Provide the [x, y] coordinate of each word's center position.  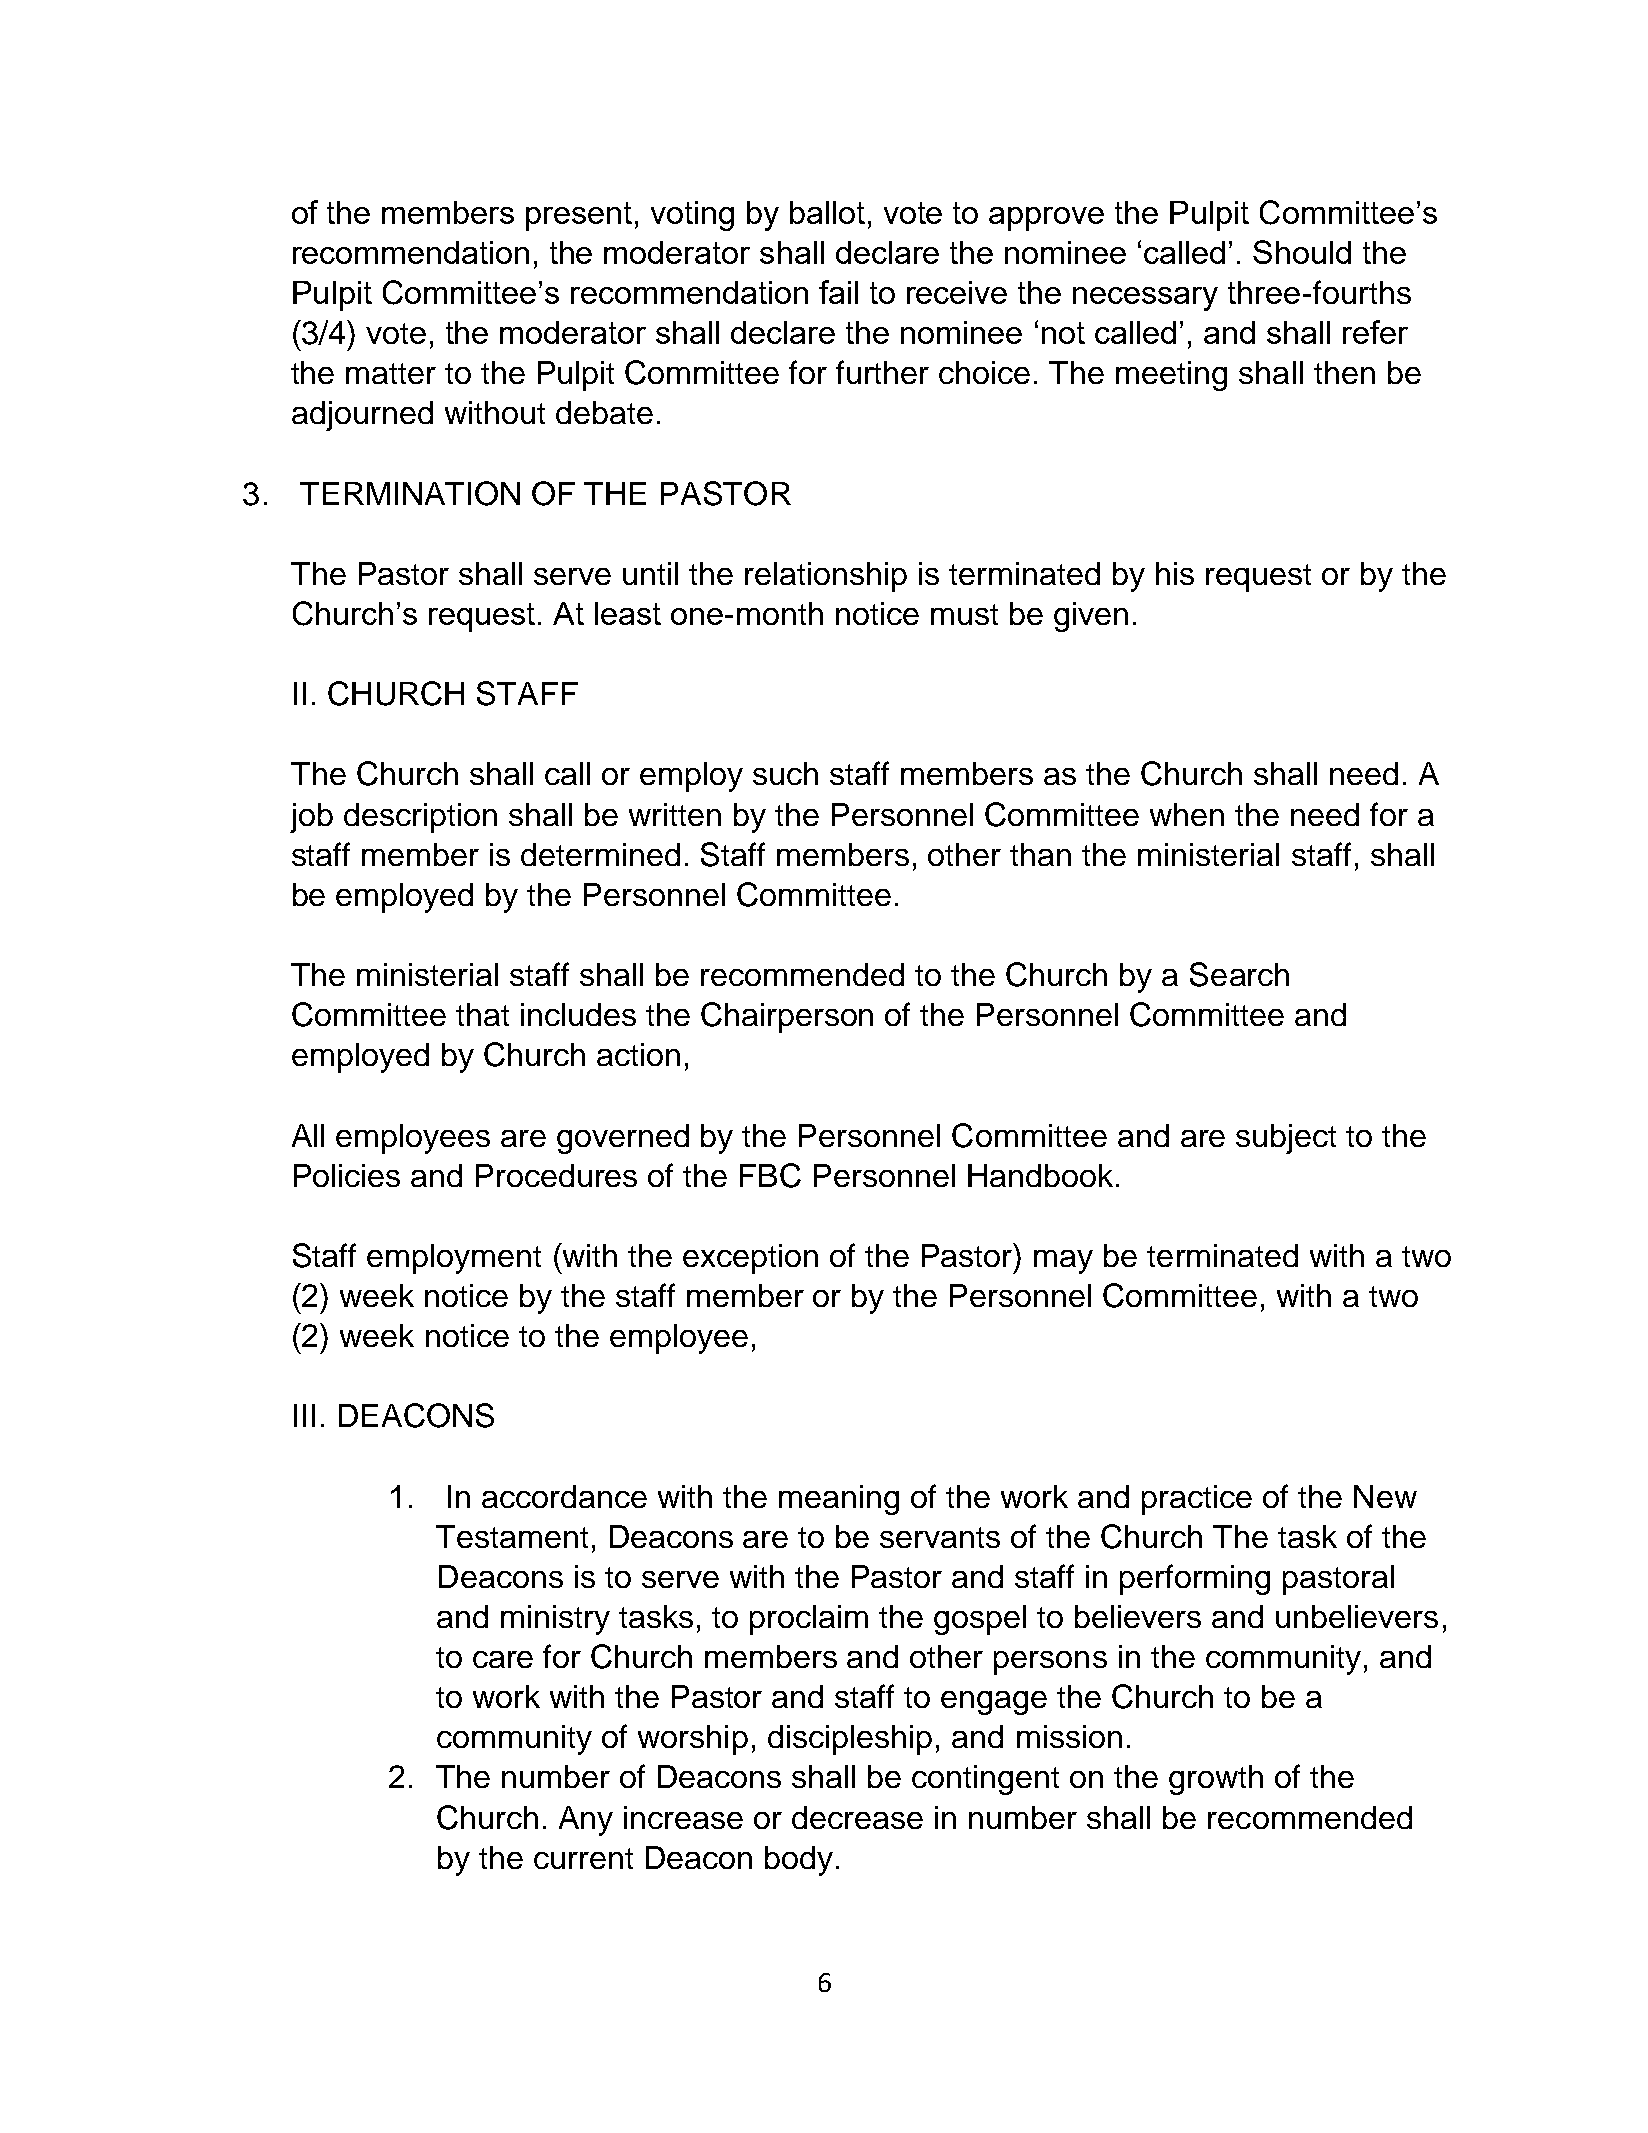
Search [1239, 974]
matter [391, 373]
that [482, 1014]
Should [1302, 252]
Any [586, 1821]
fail [838, 292]
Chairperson [787, 1017]
